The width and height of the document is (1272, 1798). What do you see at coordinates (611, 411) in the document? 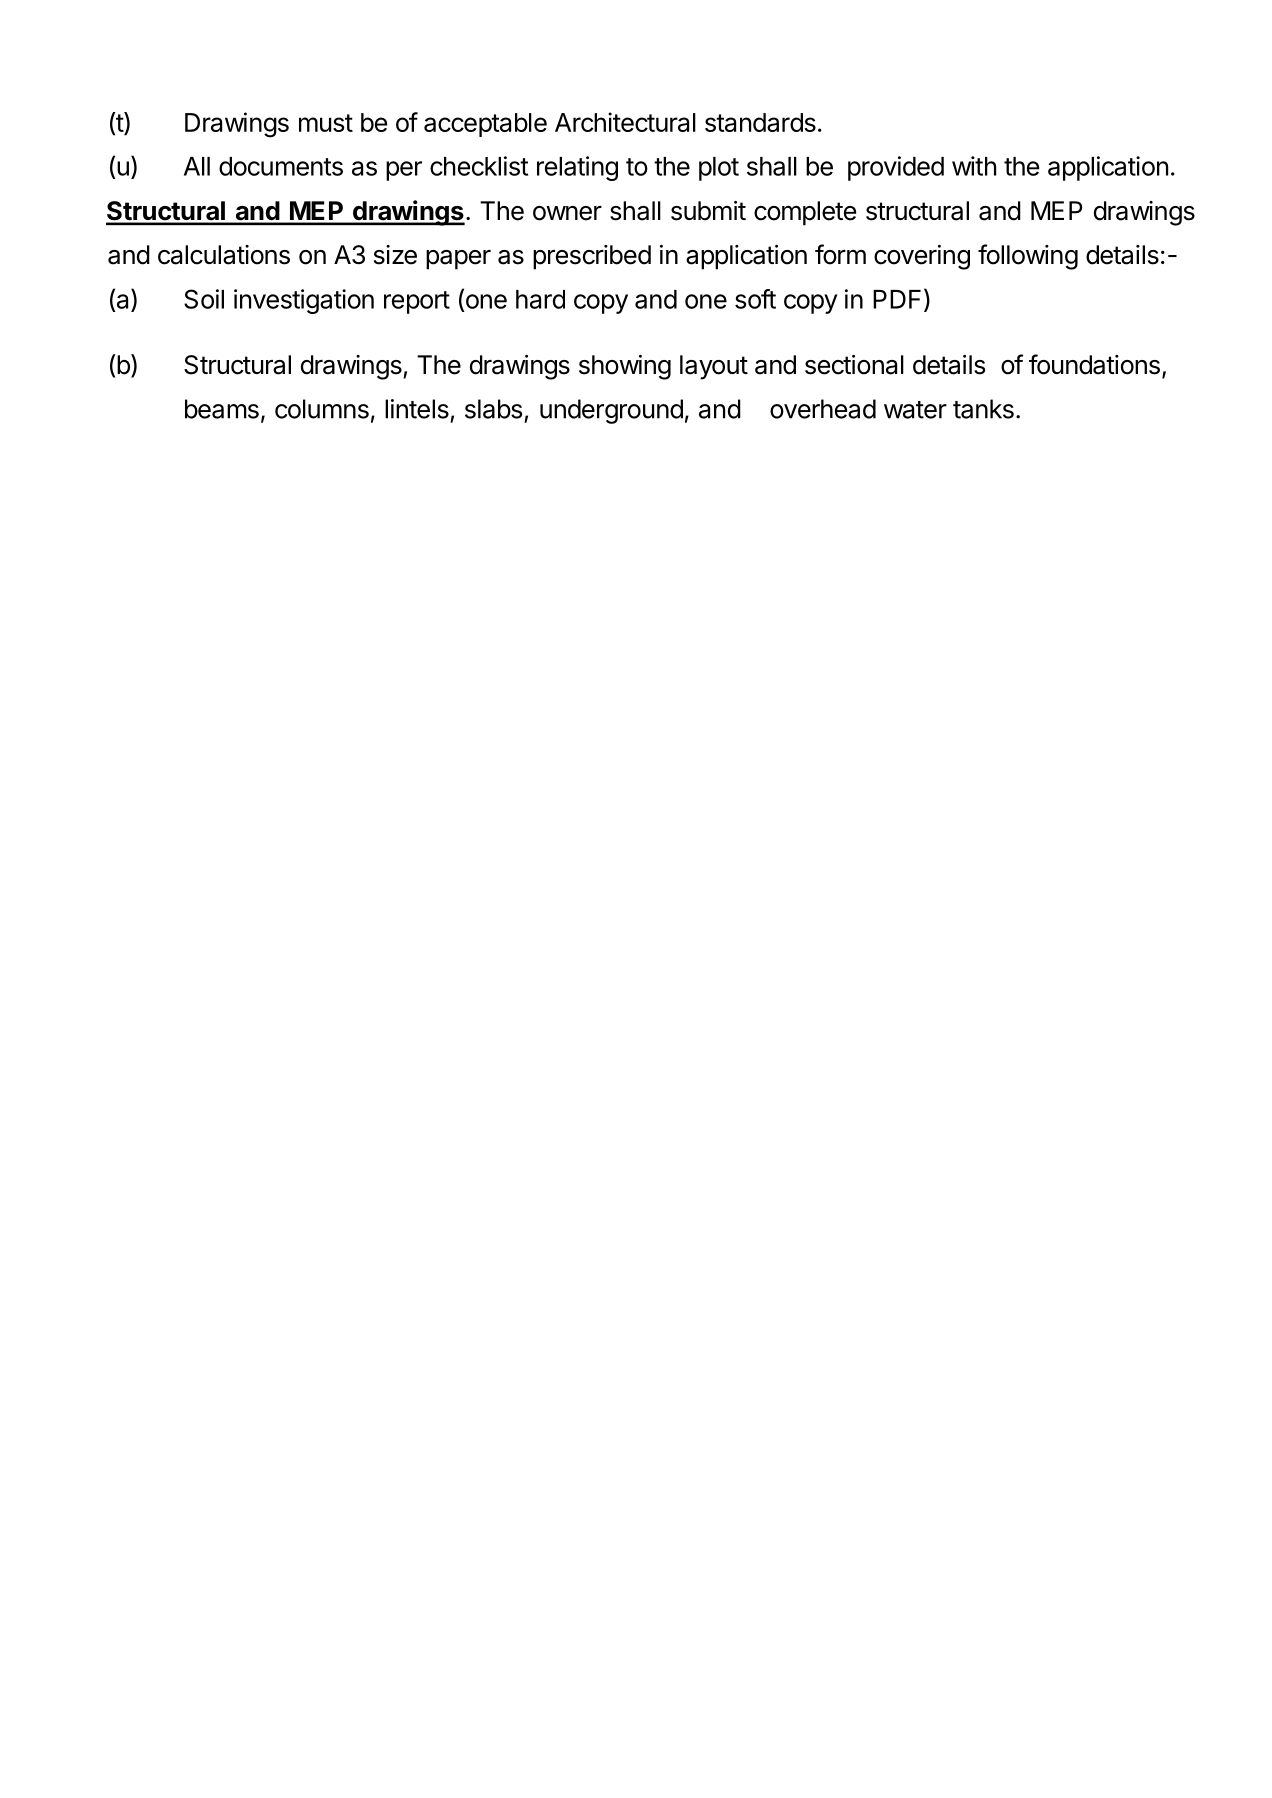
I see `underground` at bounding box center [611, 411].
